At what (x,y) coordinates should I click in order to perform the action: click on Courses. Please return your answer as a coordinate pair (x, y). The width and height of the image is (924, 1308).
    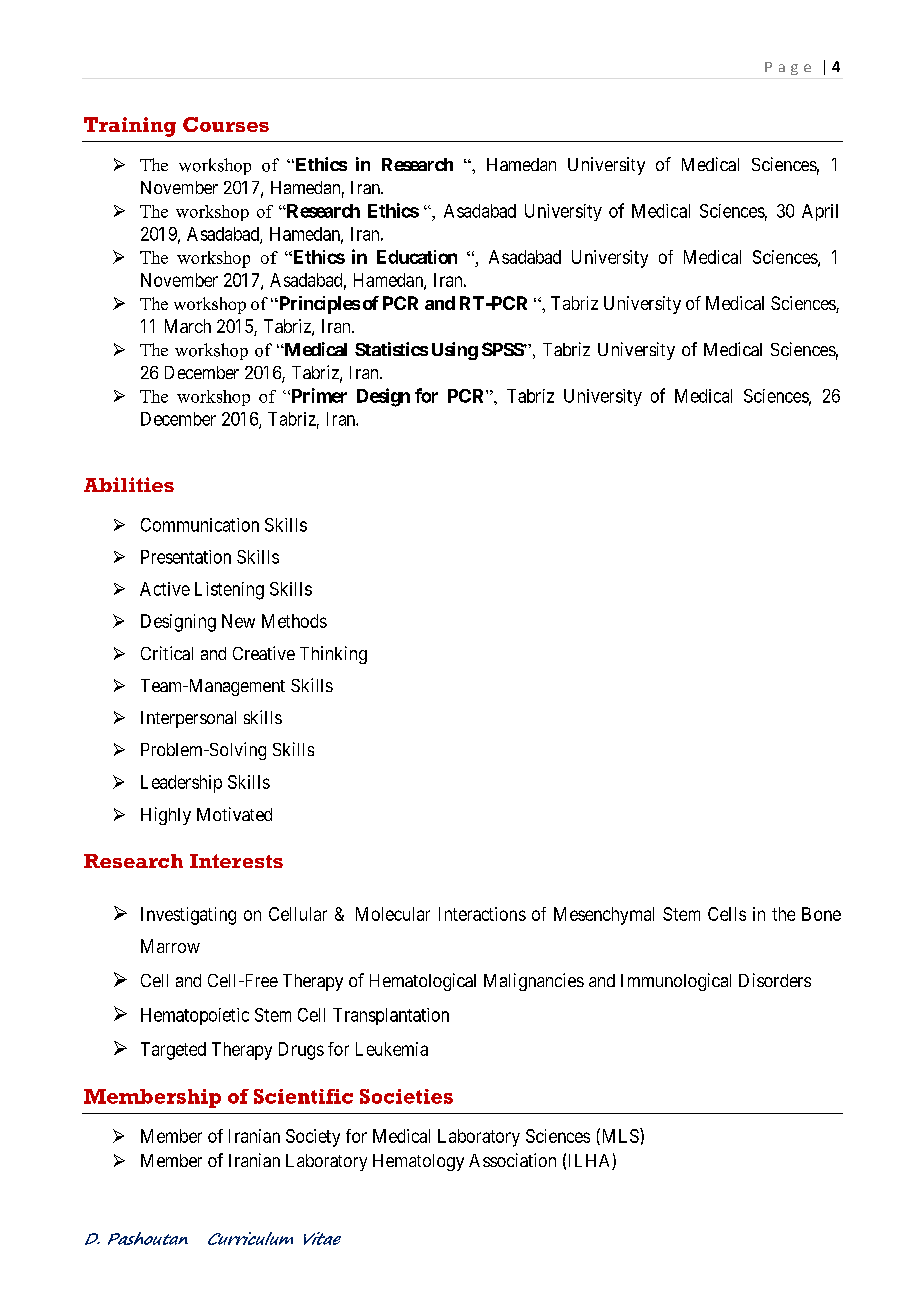
    Looking at the image, I should click on (226, 124).
